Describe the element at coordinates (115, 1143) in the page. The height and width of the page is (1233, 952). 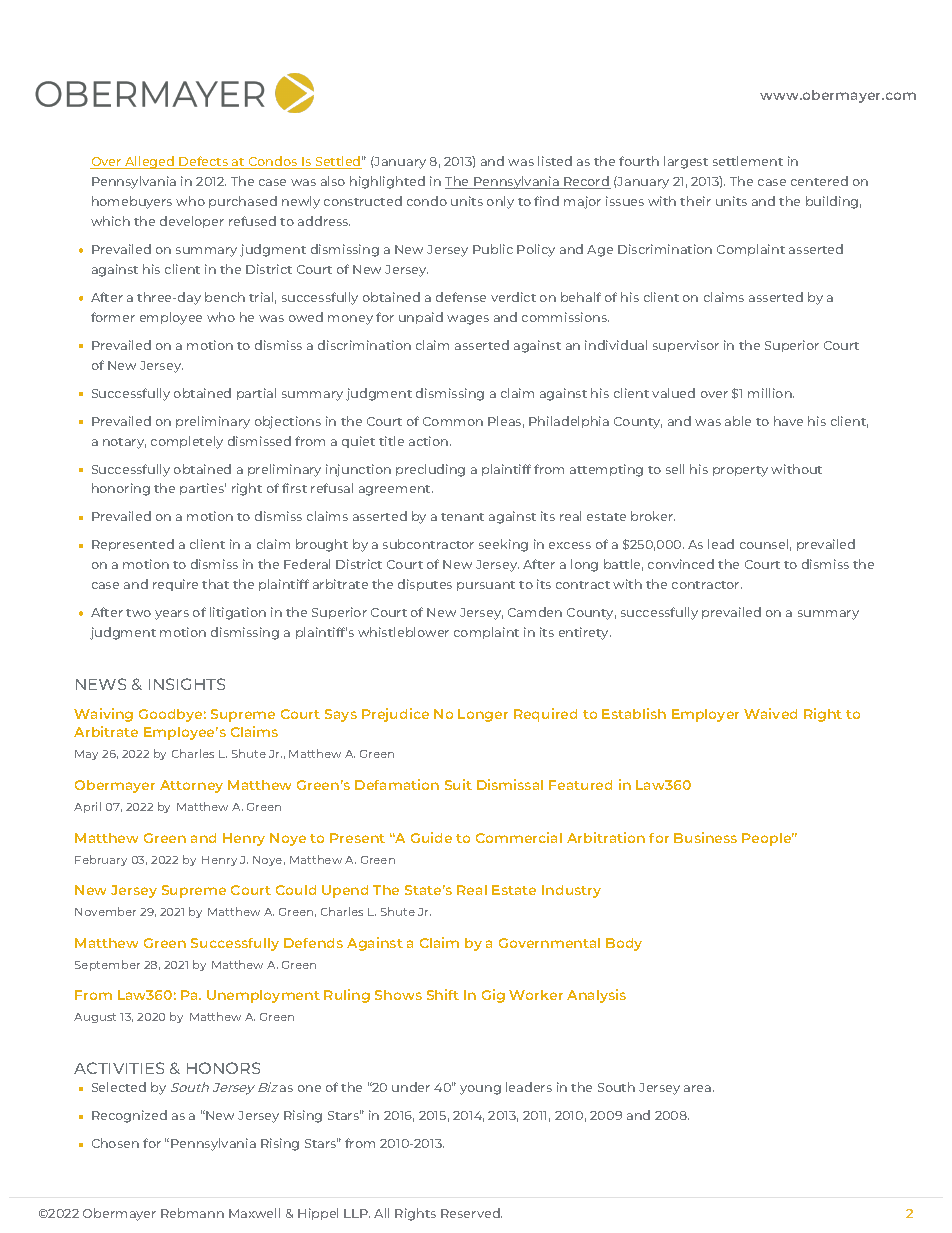
I see `Chosen` at that location.
